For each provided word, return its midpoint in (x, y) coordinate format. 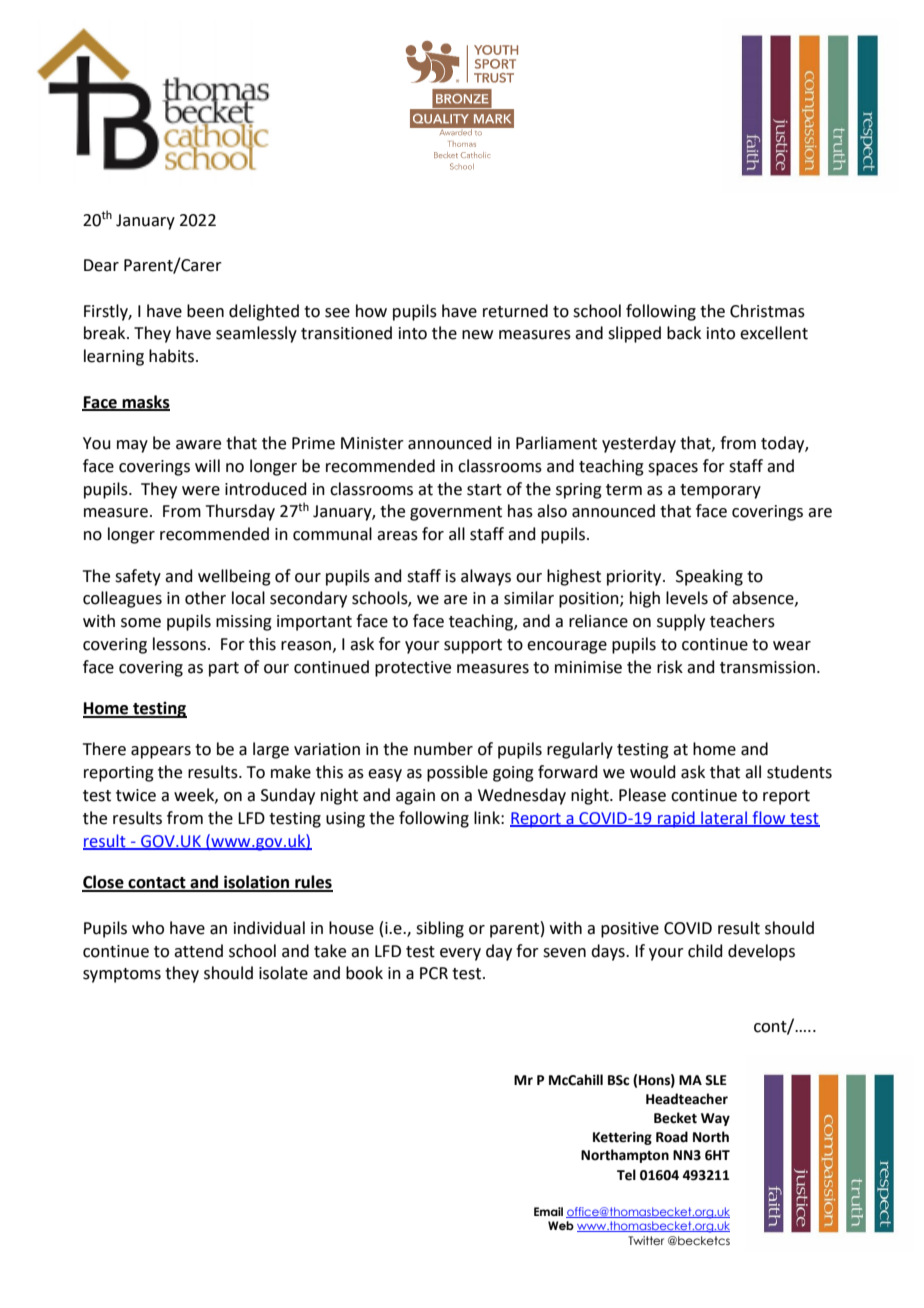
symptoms (122, 975)
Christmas (767, 311)
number (443, 749)
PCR (434, 973)
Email (548, 1211)
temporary (720, 491)
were (201, 491)
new (477, 335)
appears (161, 752)
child (705, 951)
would (653, 772)
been (205, 311)
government (456, 513)
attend (198, 951)
